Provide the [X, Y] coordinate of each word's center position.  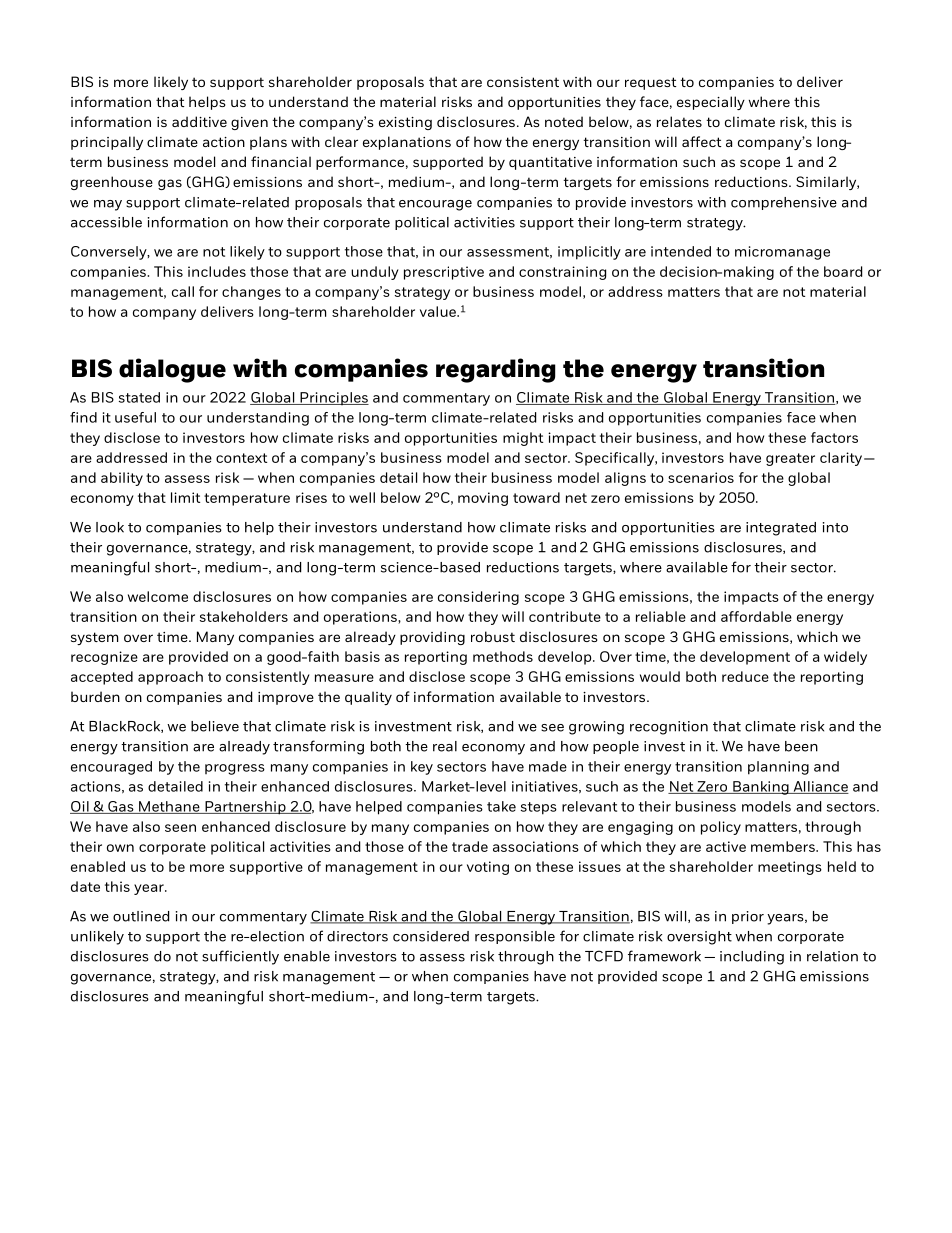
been [801, 746]
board [843, 271]
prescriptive [444, 273]
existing [405, 123]
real [445, 746]
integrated [781, 529]
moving [483, 499]
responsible [515, 937]
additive [199, 121]
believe [215, 726]
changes [251, 293]
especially [711, 103]
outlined [141, 916]
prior [748, 917]
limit [185, 497]
